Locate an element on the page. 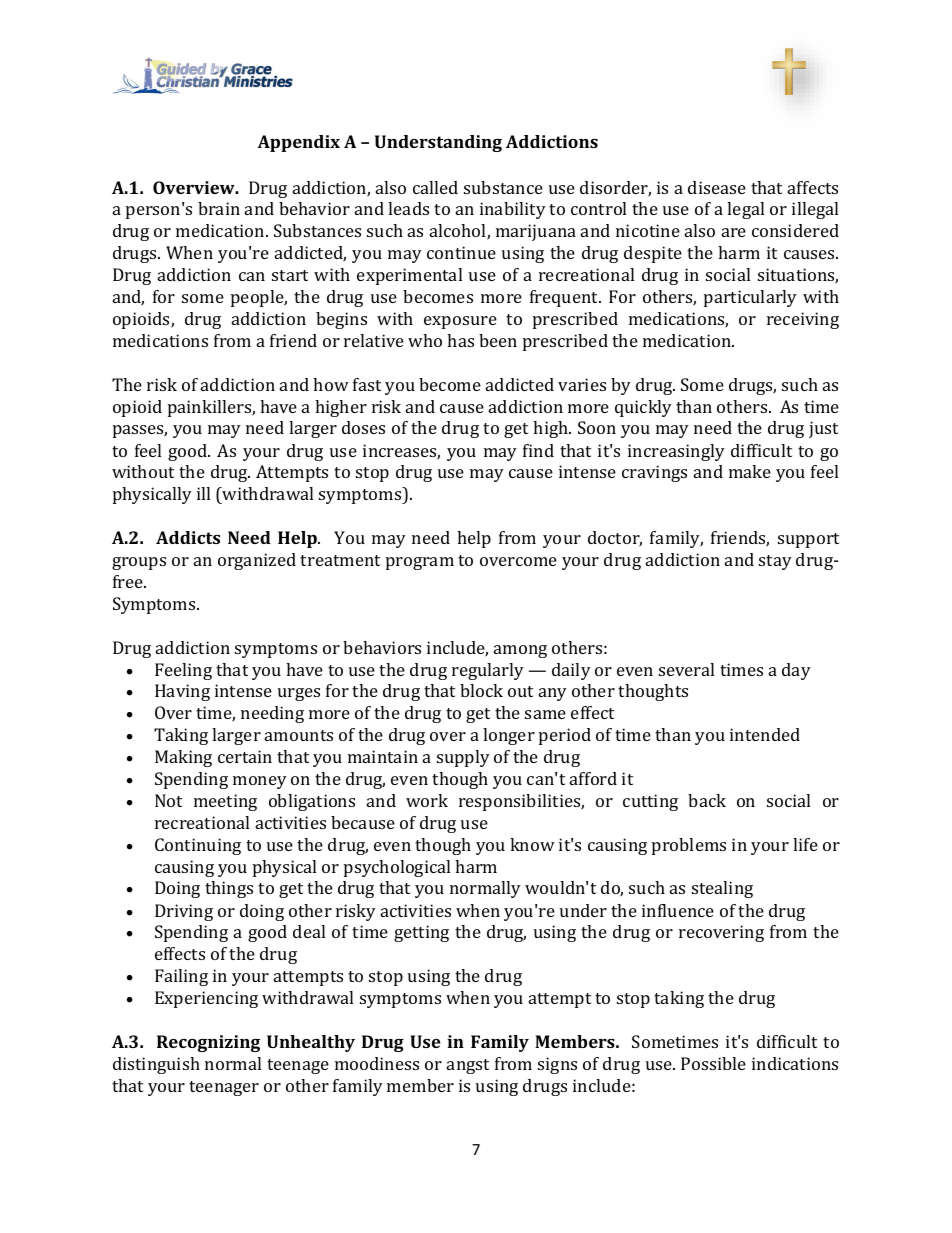  back is located at coordinates (707, 800).
